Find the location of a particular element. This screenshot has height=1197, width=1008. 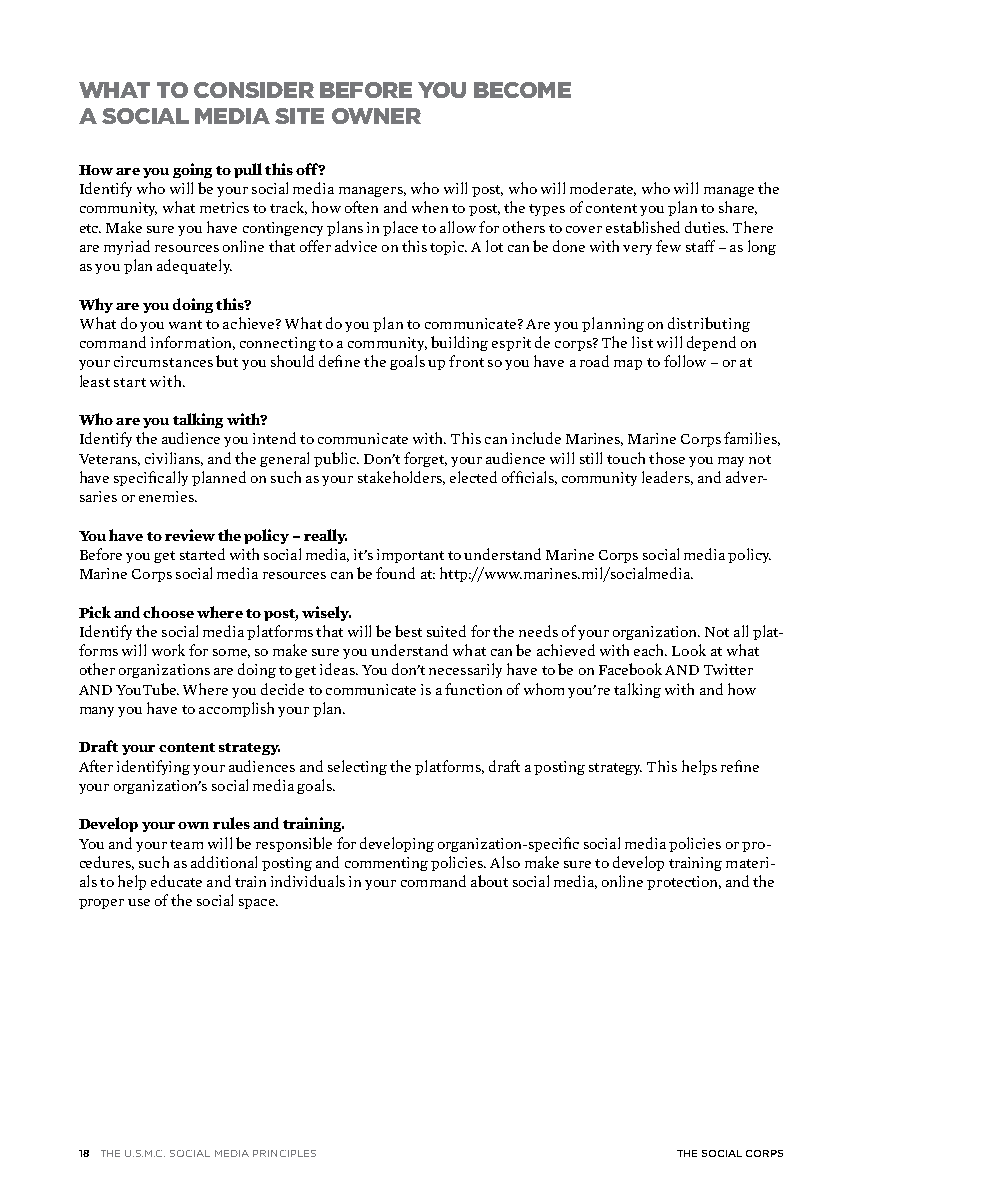

Look is located at coordinates (689, 650).
